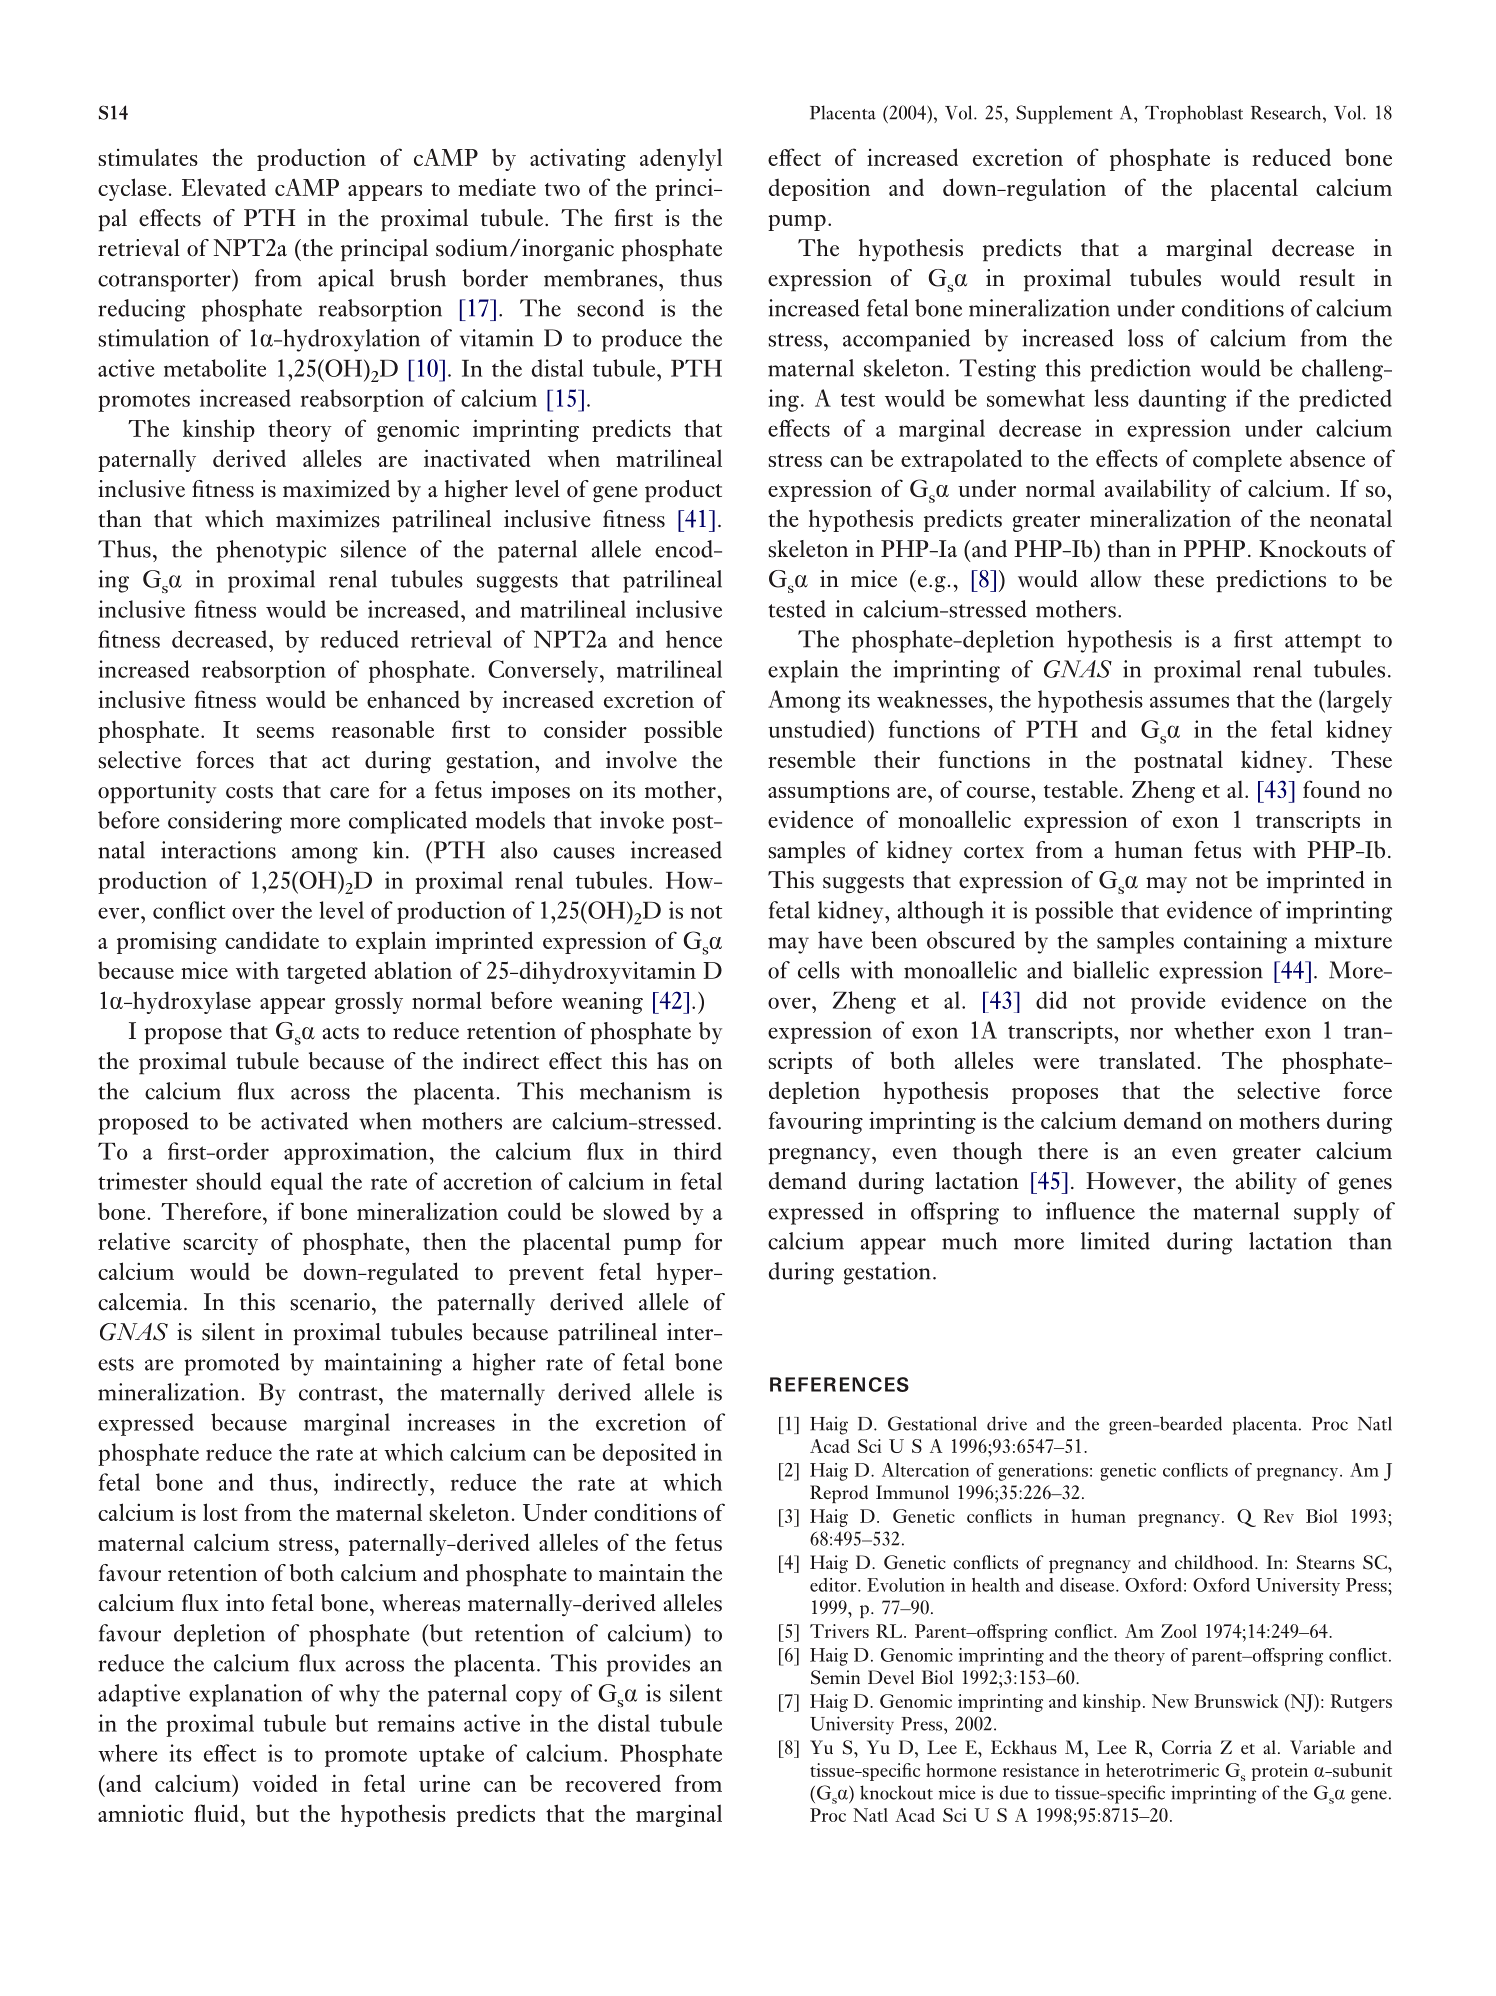 Image resolution: width=1496 pixels, height=1996 pixels. Describe the element at coordinates (1115, 1241) in the image. I see `limited` at that location.
